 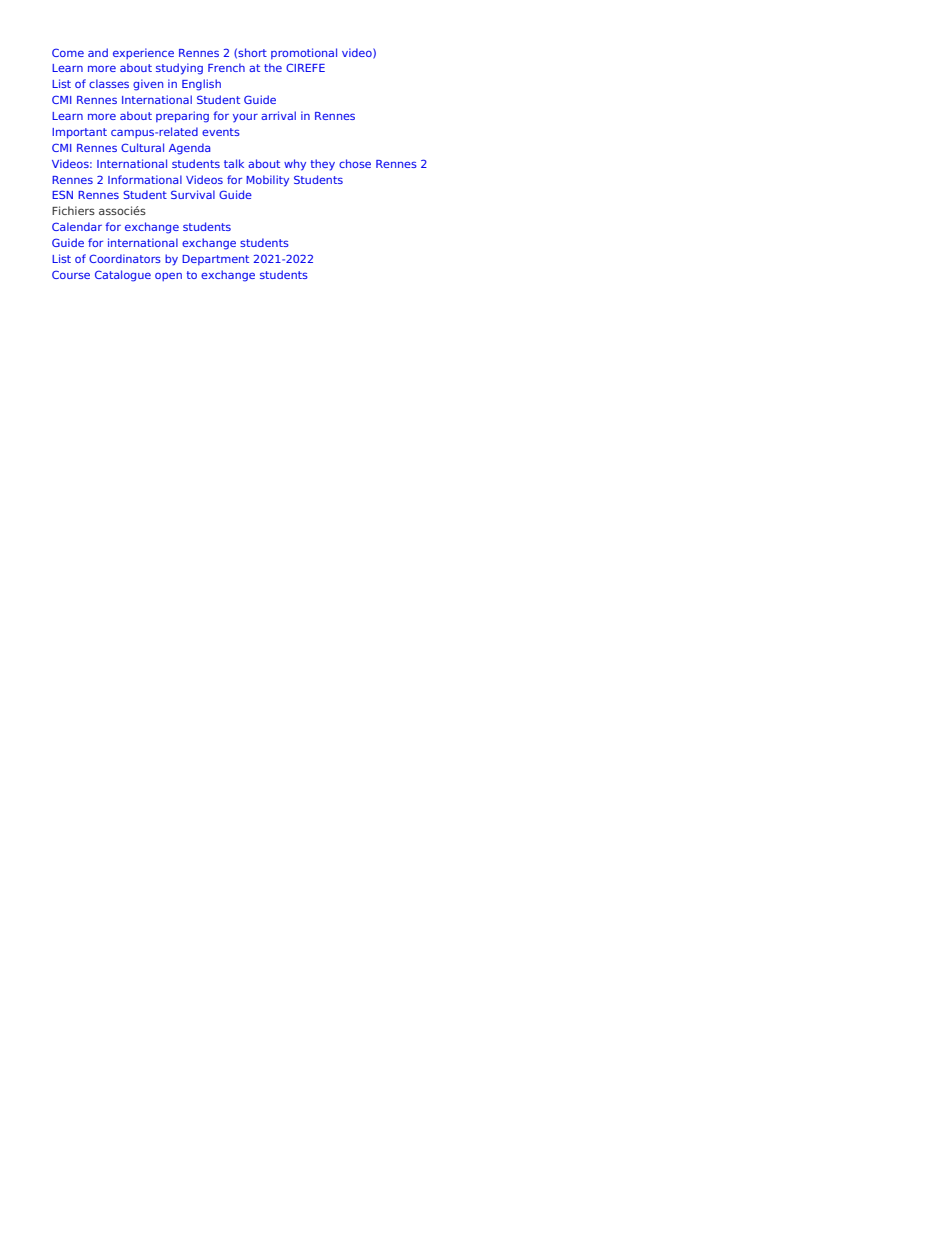 I want to click on and, so click(x=98, y=52).
